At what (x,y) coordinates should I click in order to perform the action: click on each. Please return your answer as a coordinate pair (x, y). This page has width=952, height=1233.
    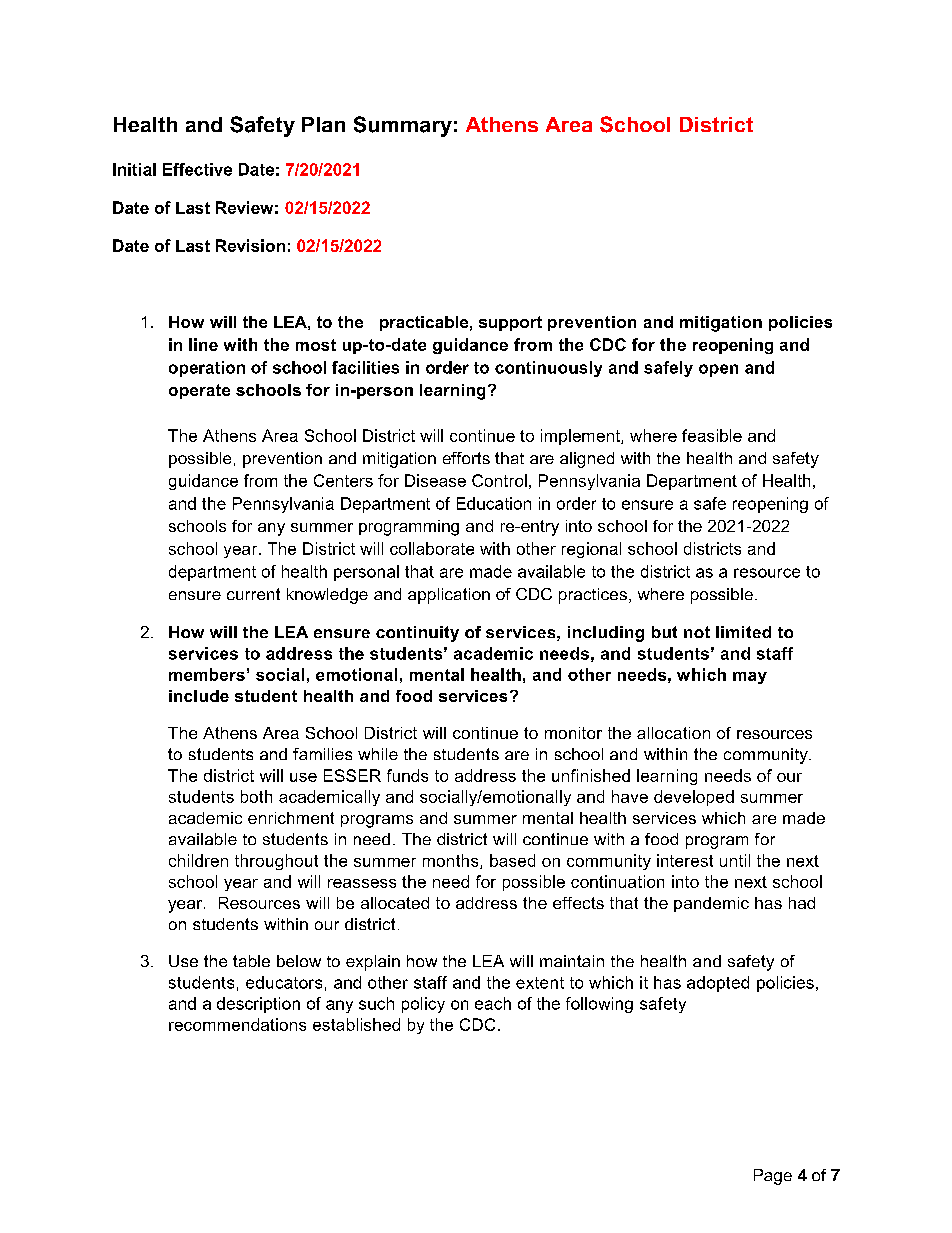
    Looking at the image, I should click on (493, 1003).
